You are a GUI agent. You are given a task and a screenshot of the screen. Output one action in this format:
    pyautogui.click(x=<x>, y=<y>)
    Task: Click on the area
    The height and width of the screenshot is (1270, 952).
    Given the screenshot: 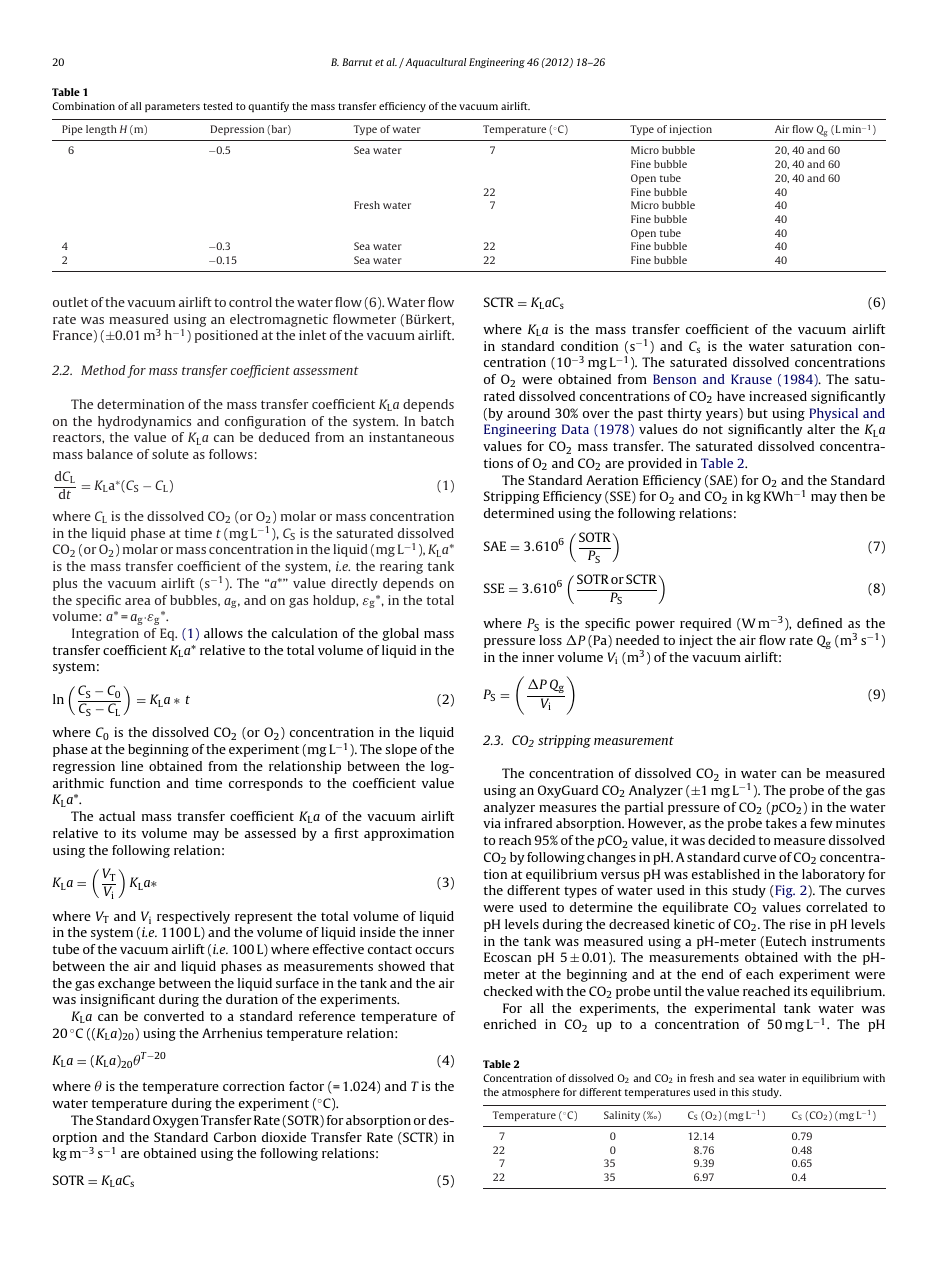 What is the action you would take?
    pyautogui.click(x=137, y=601)
